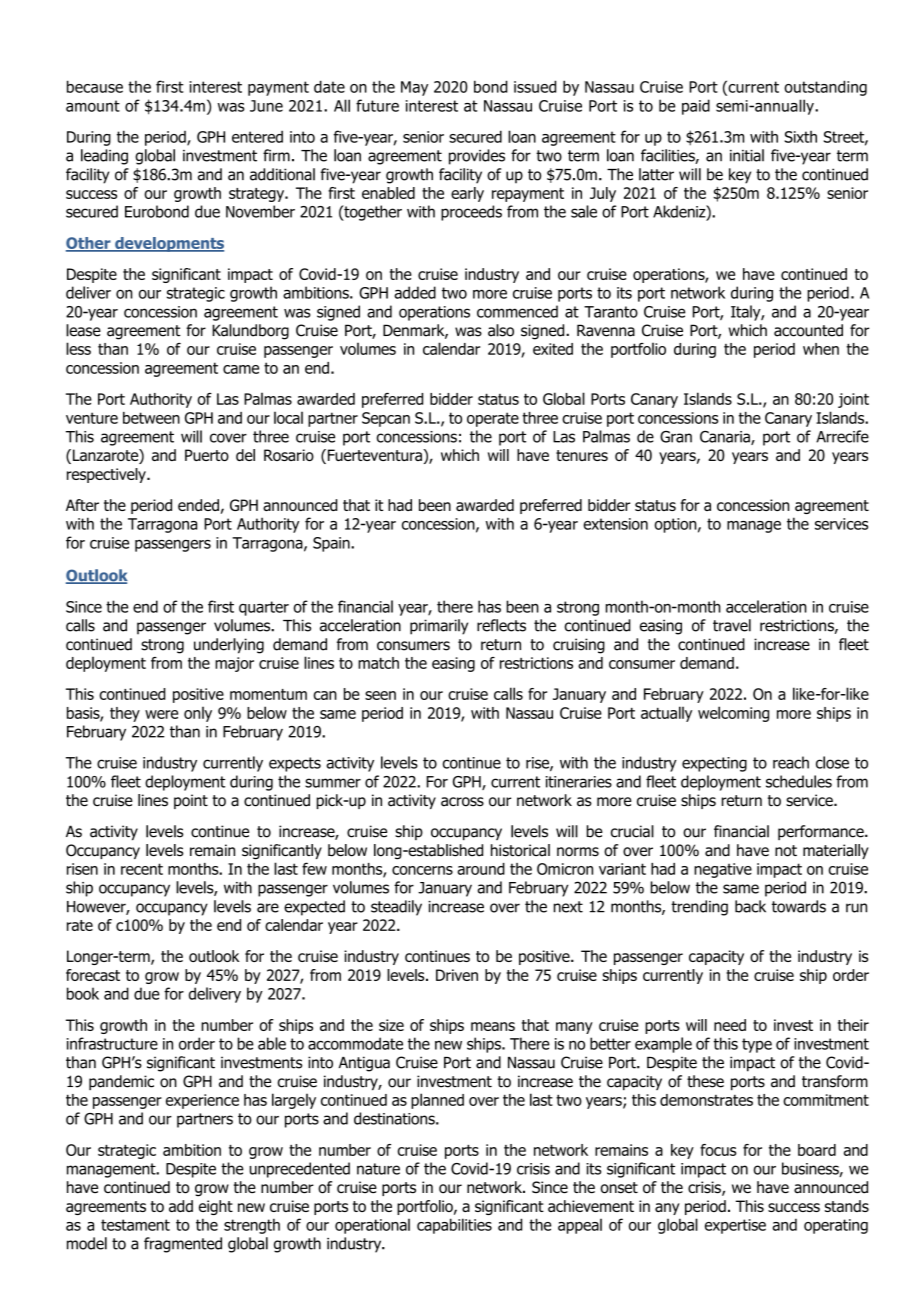 This screenshot has height=1307, width=924. What do you see at coordinates (477, 157) in the screenshot?
I see `provides` at bounding box center [477, 157].
